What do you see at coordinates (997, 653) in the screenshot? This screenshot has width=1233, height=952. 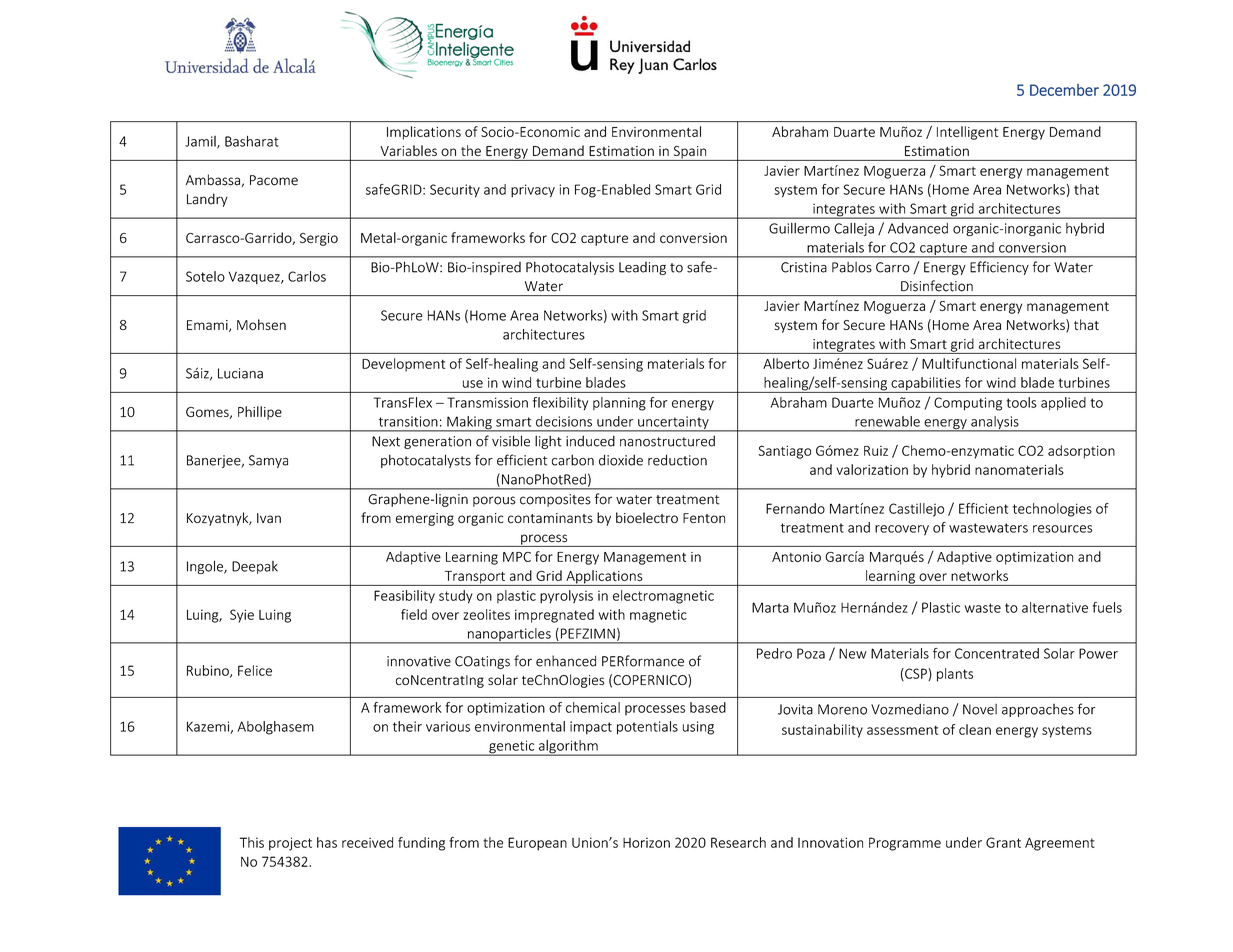 I see `Concentrated` at bounding box center [997, 653].
